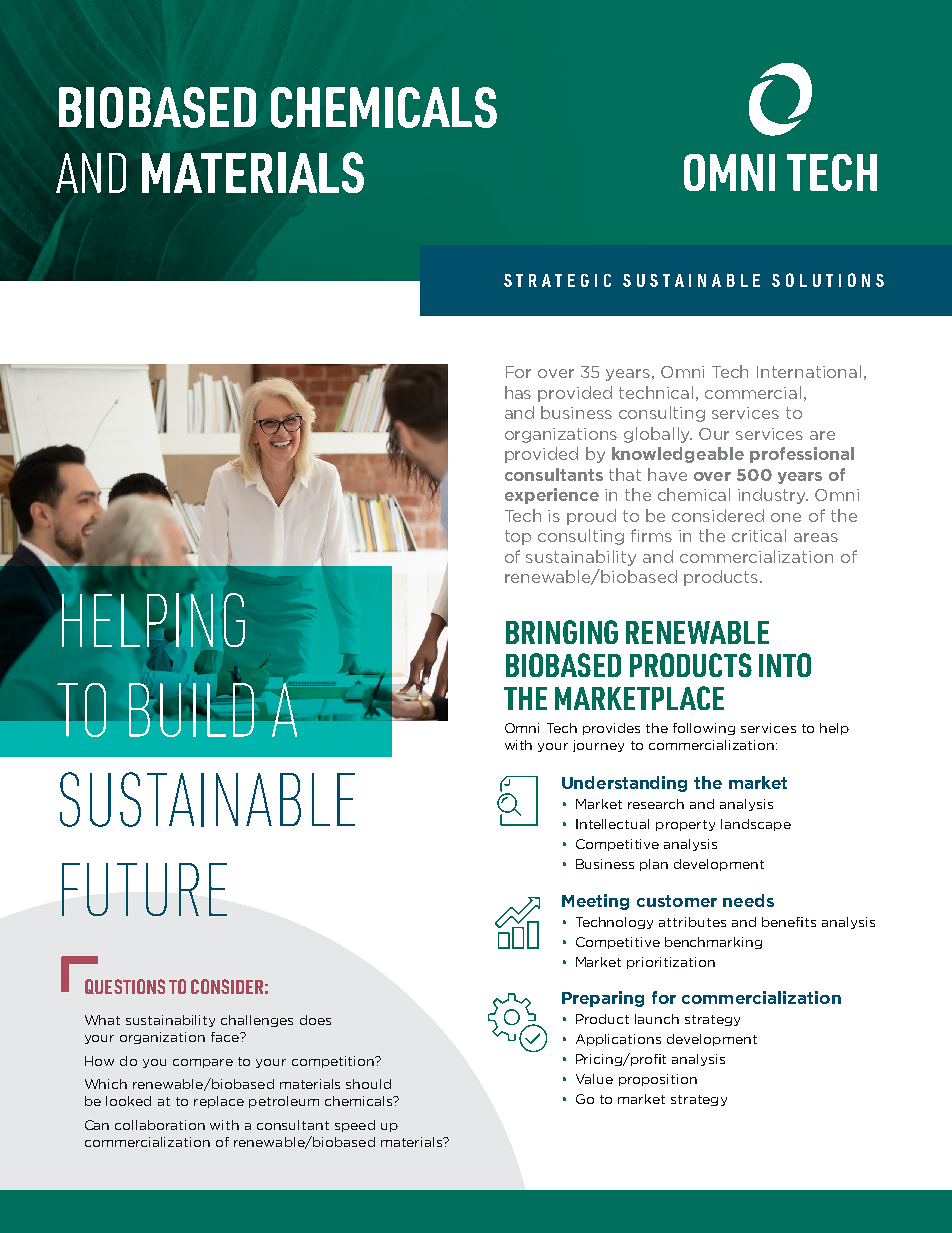 The image size is (952, 1233). What do you see at coordinates (518, 537) in the screenshot?
I see `top` at bounding box center [518, 537].
